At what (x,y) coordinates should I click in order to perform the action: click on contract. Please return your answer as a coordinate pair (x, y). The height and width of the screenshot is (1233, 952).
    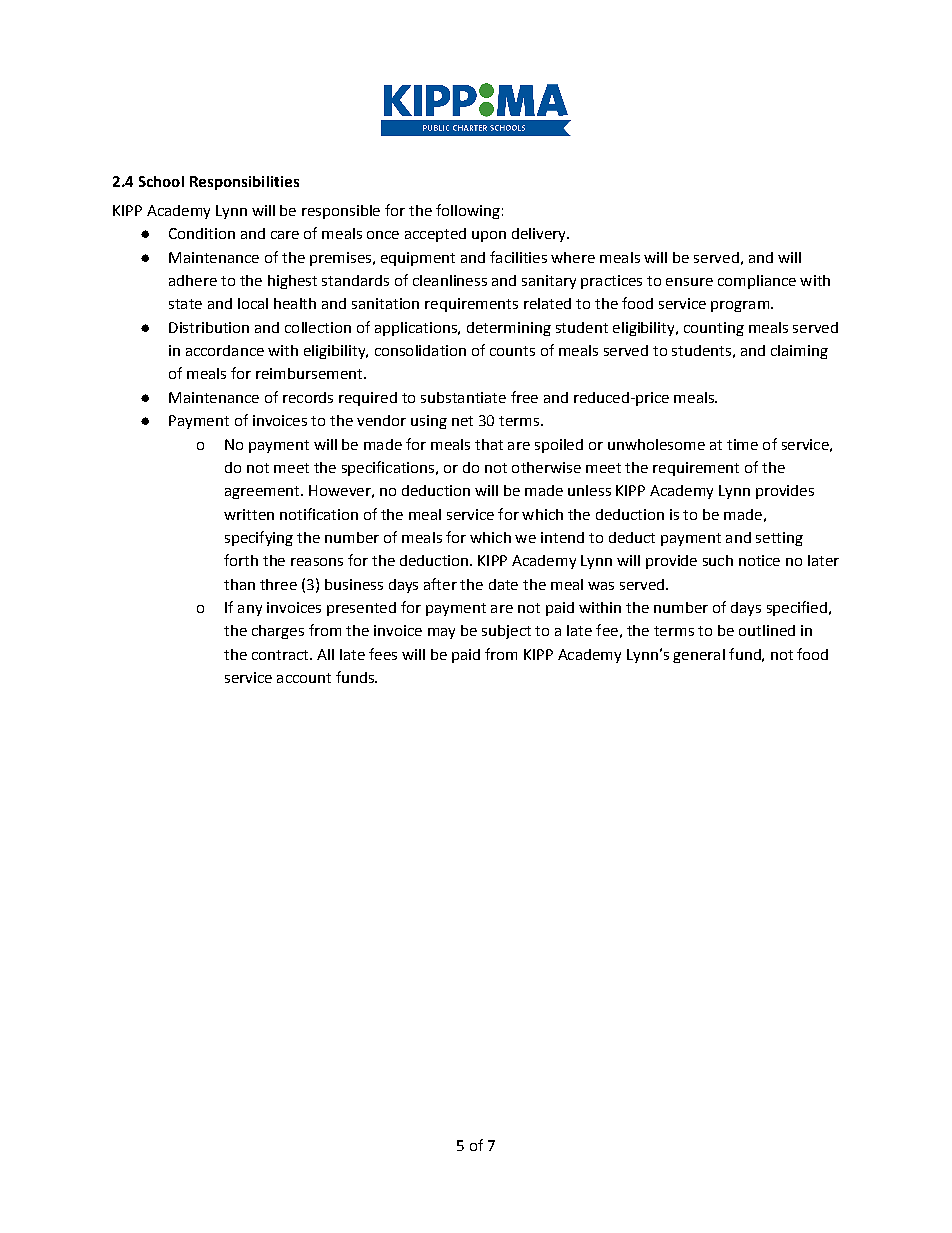
    Looking at the image, I should click on (281, 655).
